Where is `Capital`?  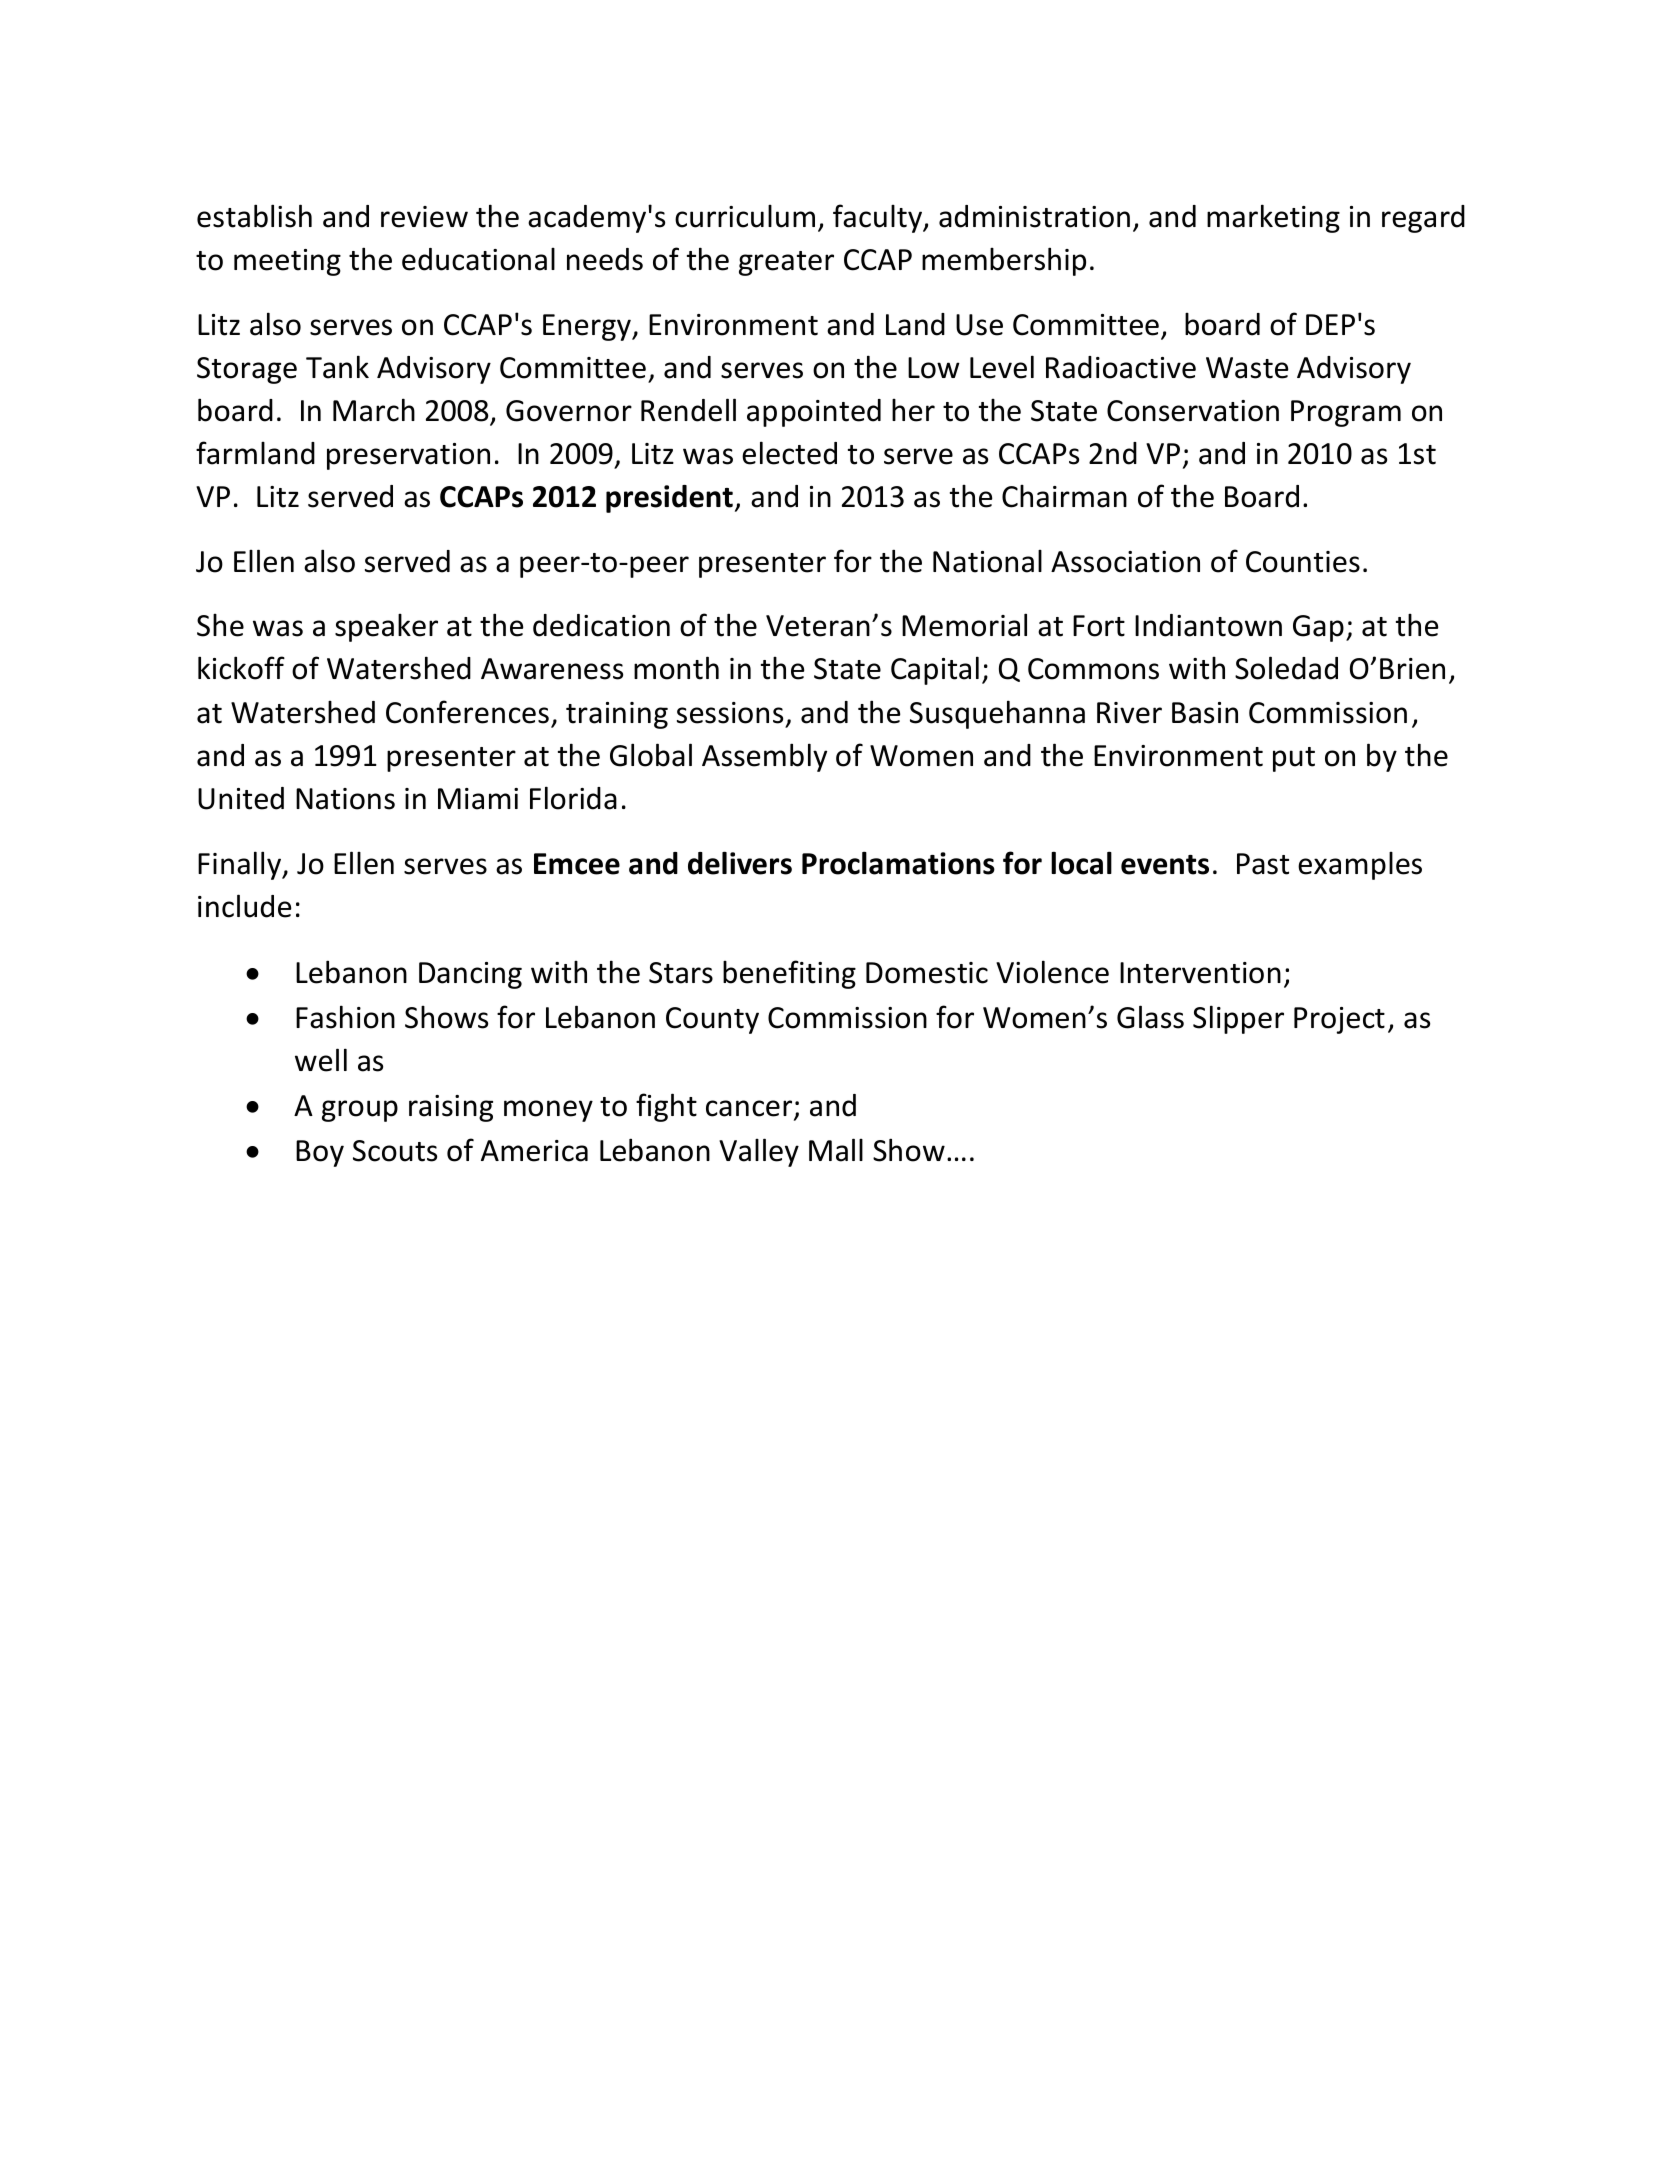
Capital is located at coordinates (935, 670).
